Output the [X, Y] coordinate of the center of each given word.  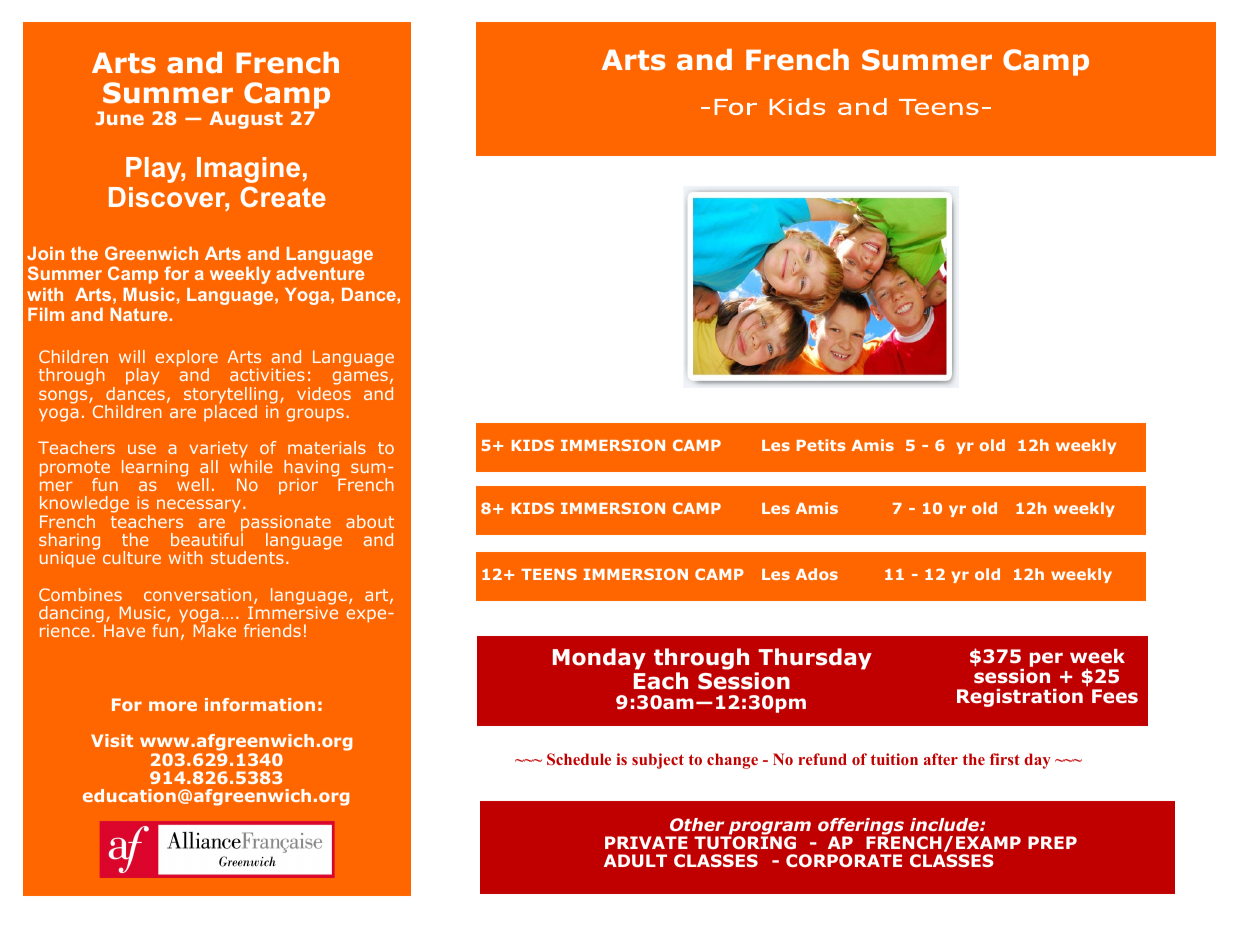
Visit [112, 740]
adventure [320, 273]
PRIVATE [646, 842]
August [246, 120]
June [119, 118]
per [1046, 659]
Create [283, 197]
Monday [599, 659]
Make [215, 629]
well [193, 483]
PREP [1052, 842]
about [370, 521]
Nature [140, 314]
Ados [817, 574]
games [360, 378]
